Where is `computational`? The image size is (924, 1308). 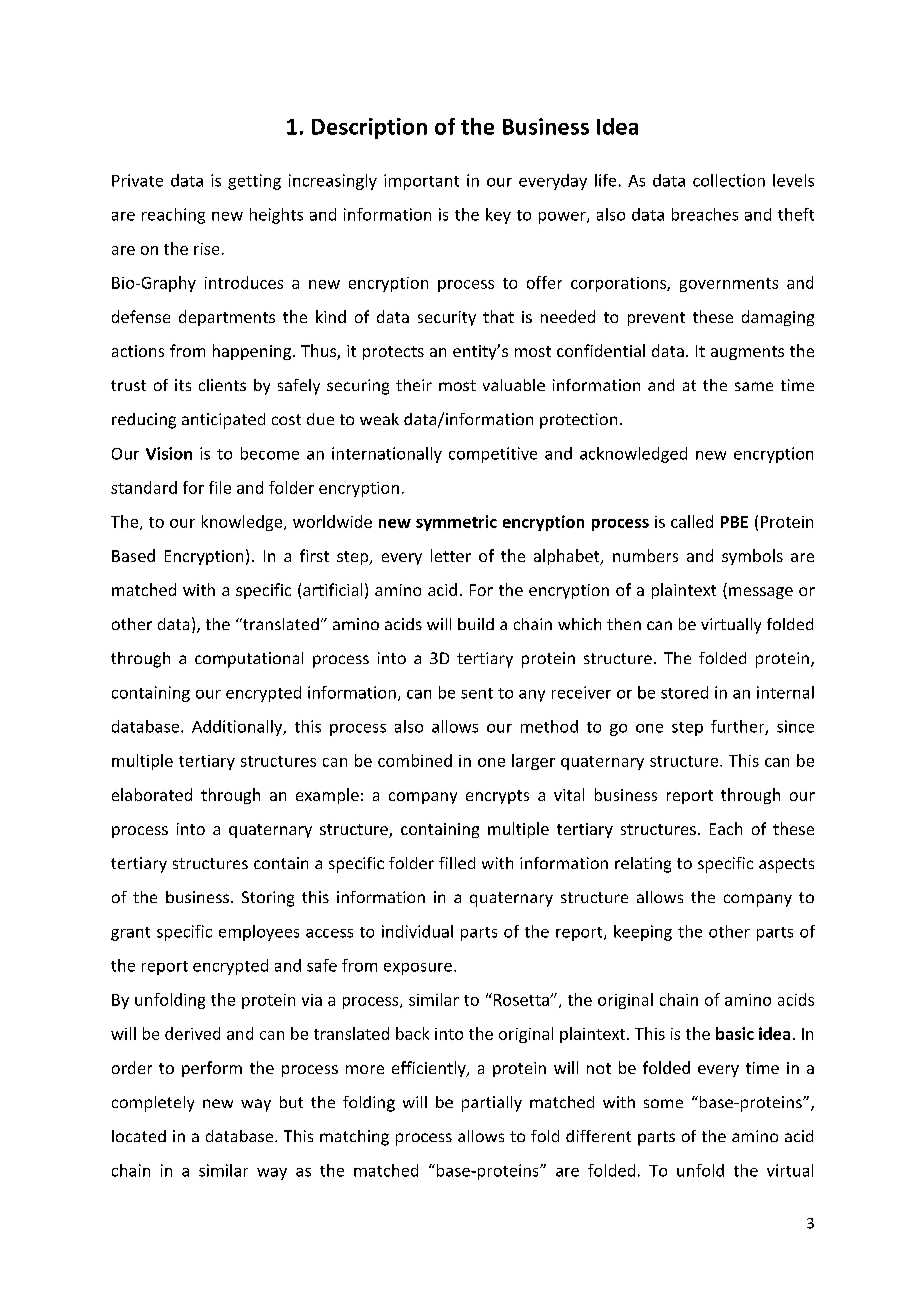
computational is located at coordinates (249, 660).
